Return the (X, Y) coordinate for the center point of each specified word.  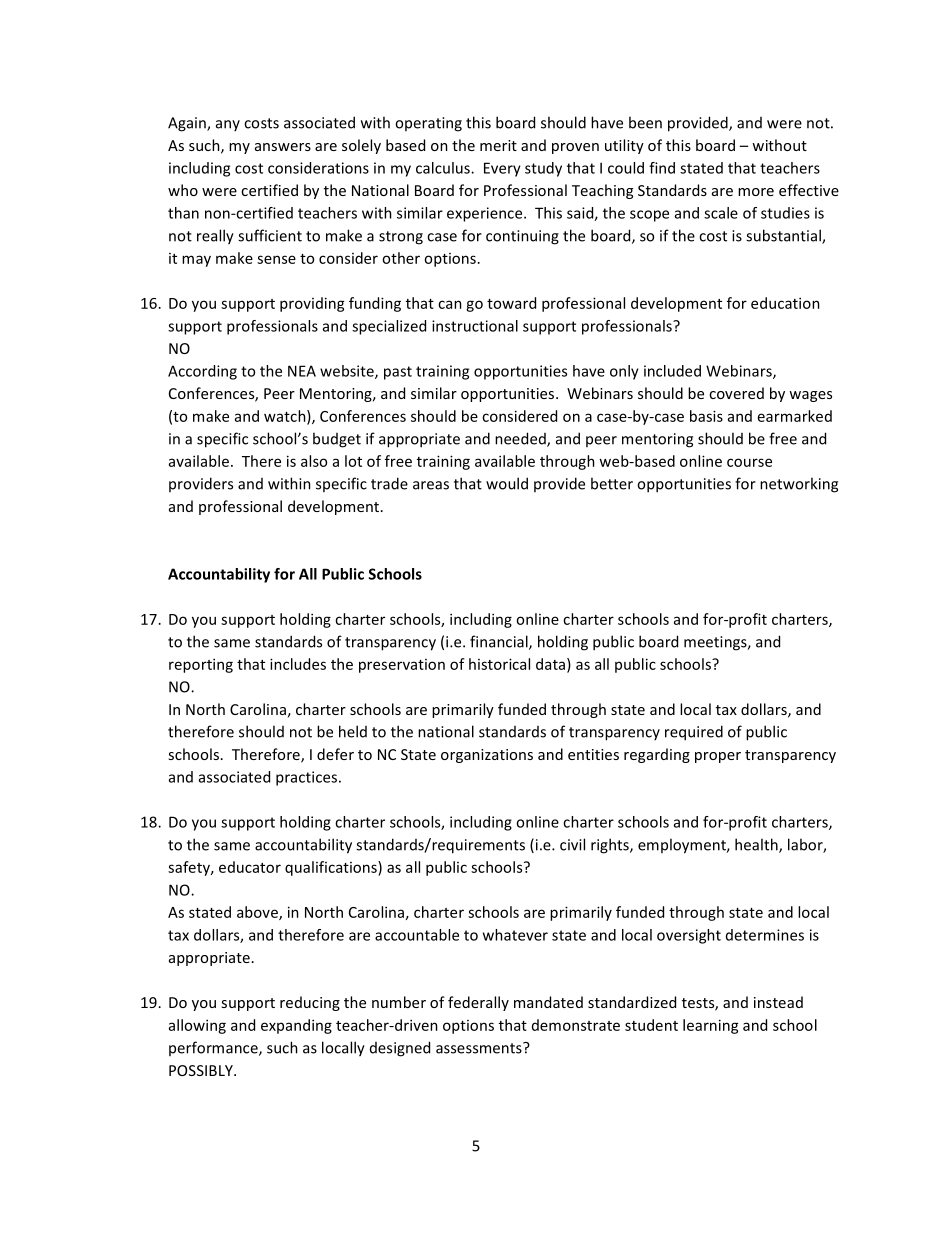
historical (499, 664)
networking (799, 485)
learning (711, 1026)
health (757, 845)
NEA (302, 371)
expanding (296, 1026)
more (756, 192)
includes (298, 664)
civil (572, 844)
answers (283, 147)
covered (736, 393)
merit (498, 145)
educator (250, 867)
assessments (480, 1048)
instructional (475, 326)
